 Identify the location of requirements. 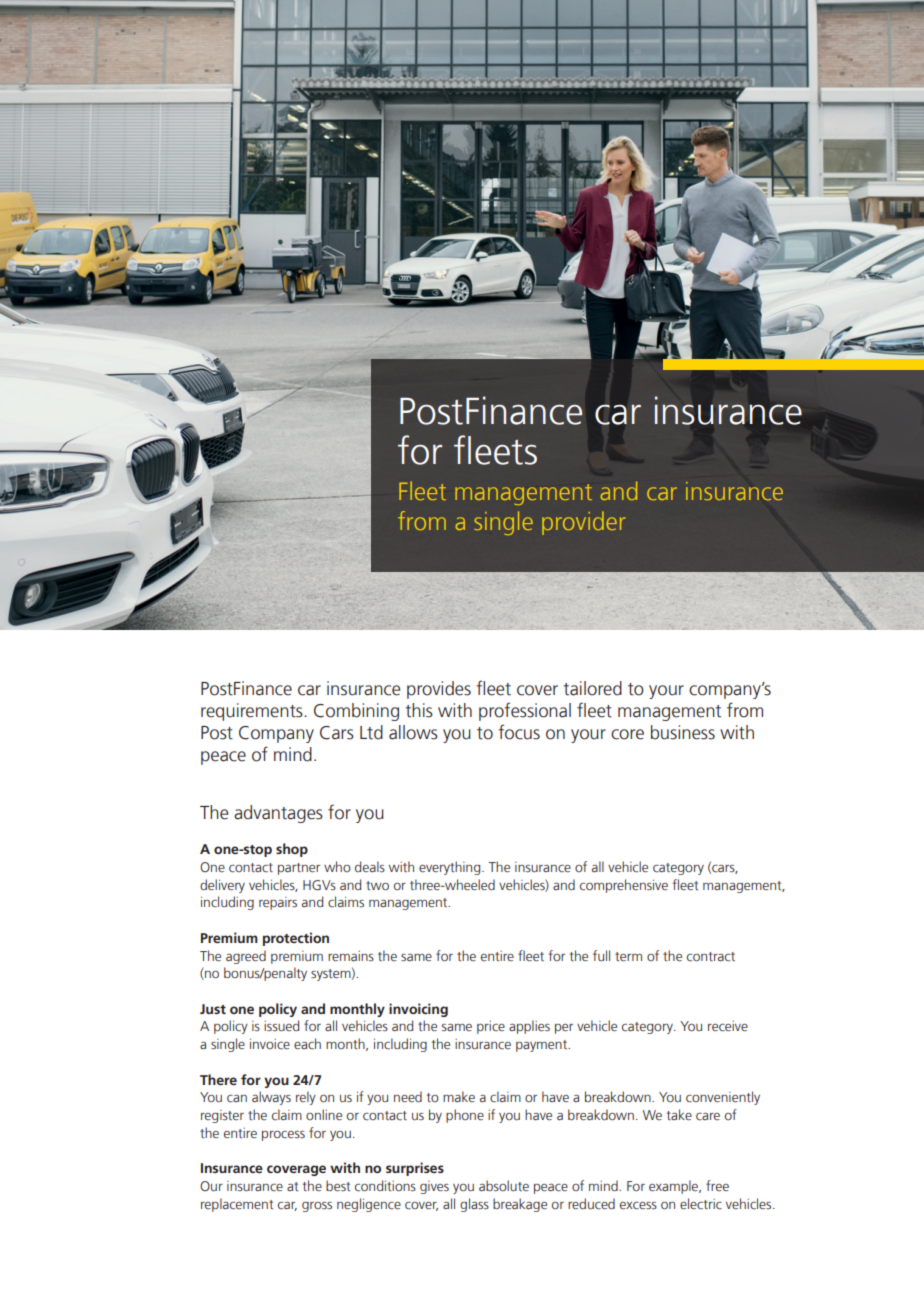
(253, 712).
